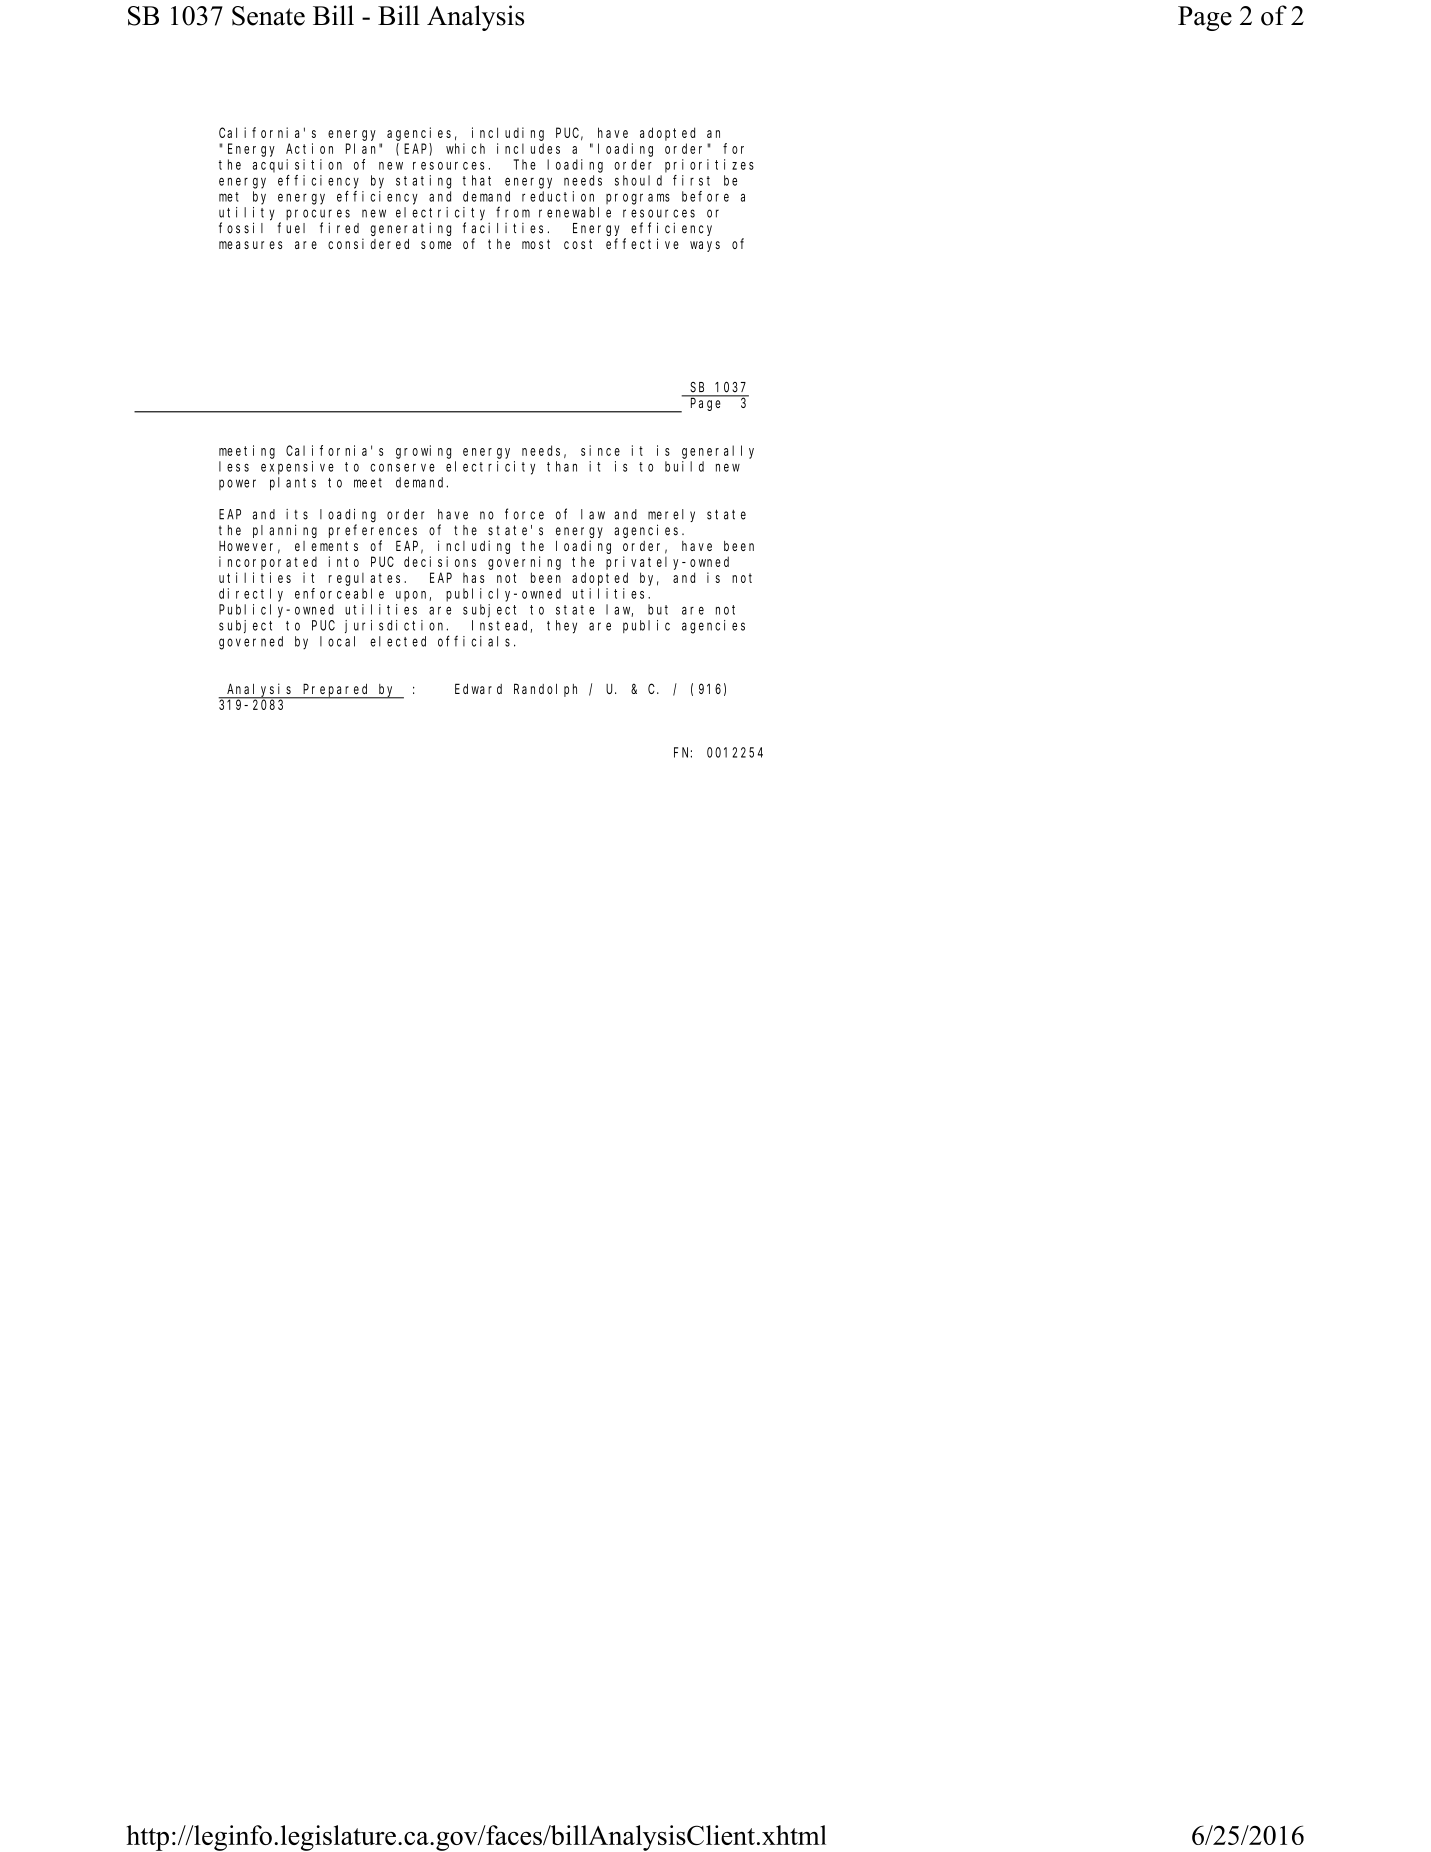 Image resolution: width=1431 pixels, height=1852 pixels. What do you see at coordinates (638, 199) in the screenshot?
I see `programs` at bounding box center [638, 199].
